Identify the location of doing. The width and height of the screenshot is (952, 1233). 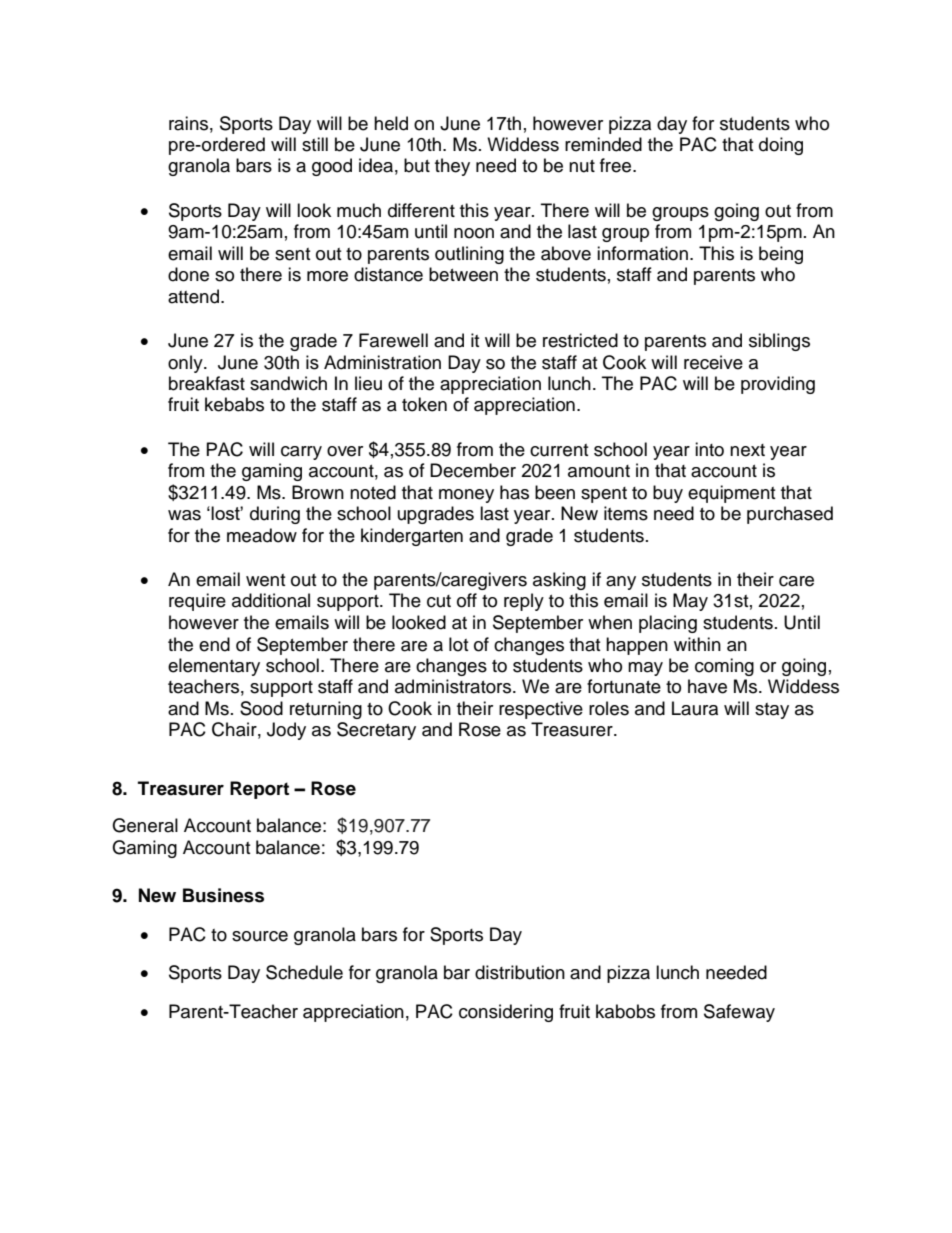
(781, 146).
